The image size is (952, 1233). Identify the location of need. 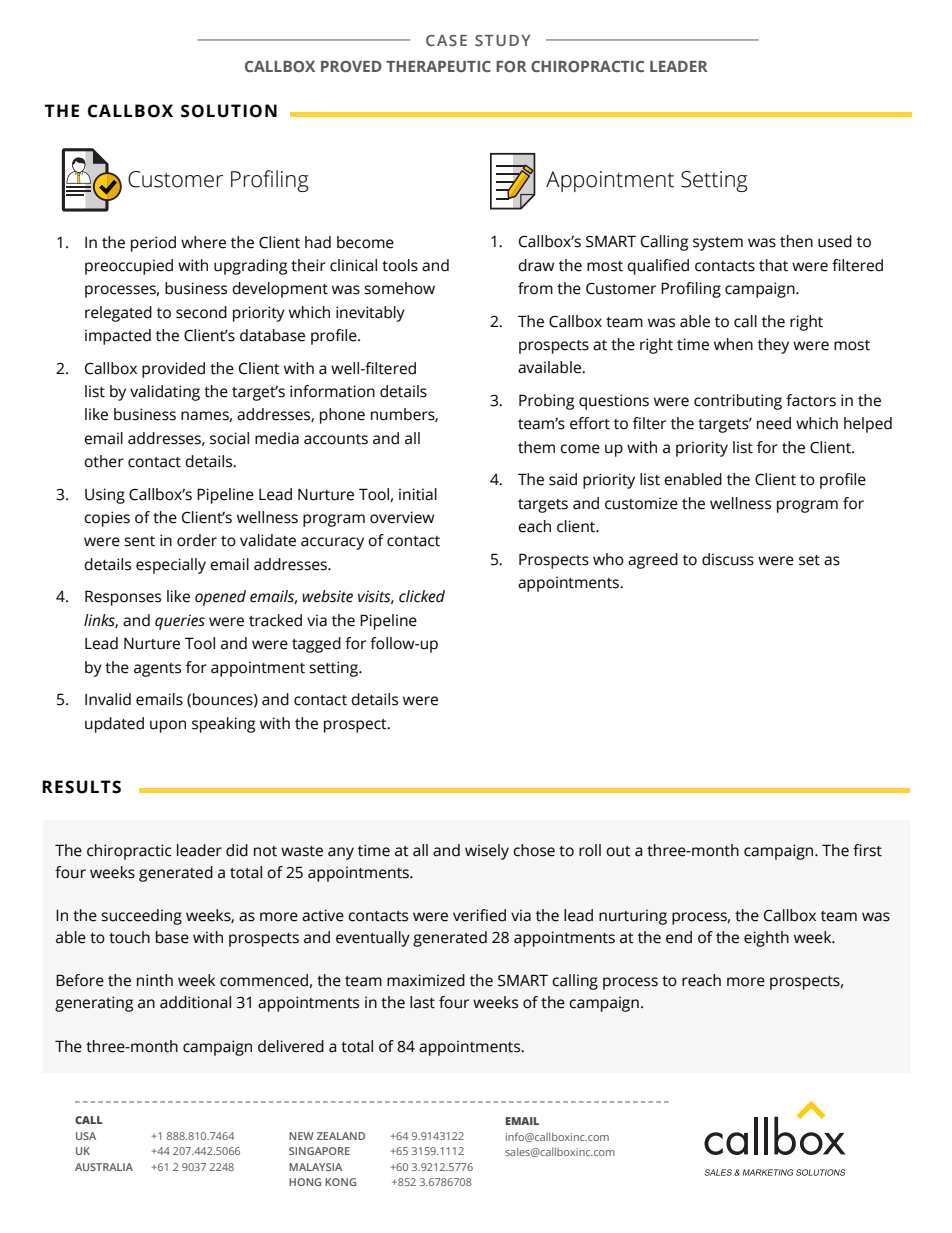
(774, 423).
